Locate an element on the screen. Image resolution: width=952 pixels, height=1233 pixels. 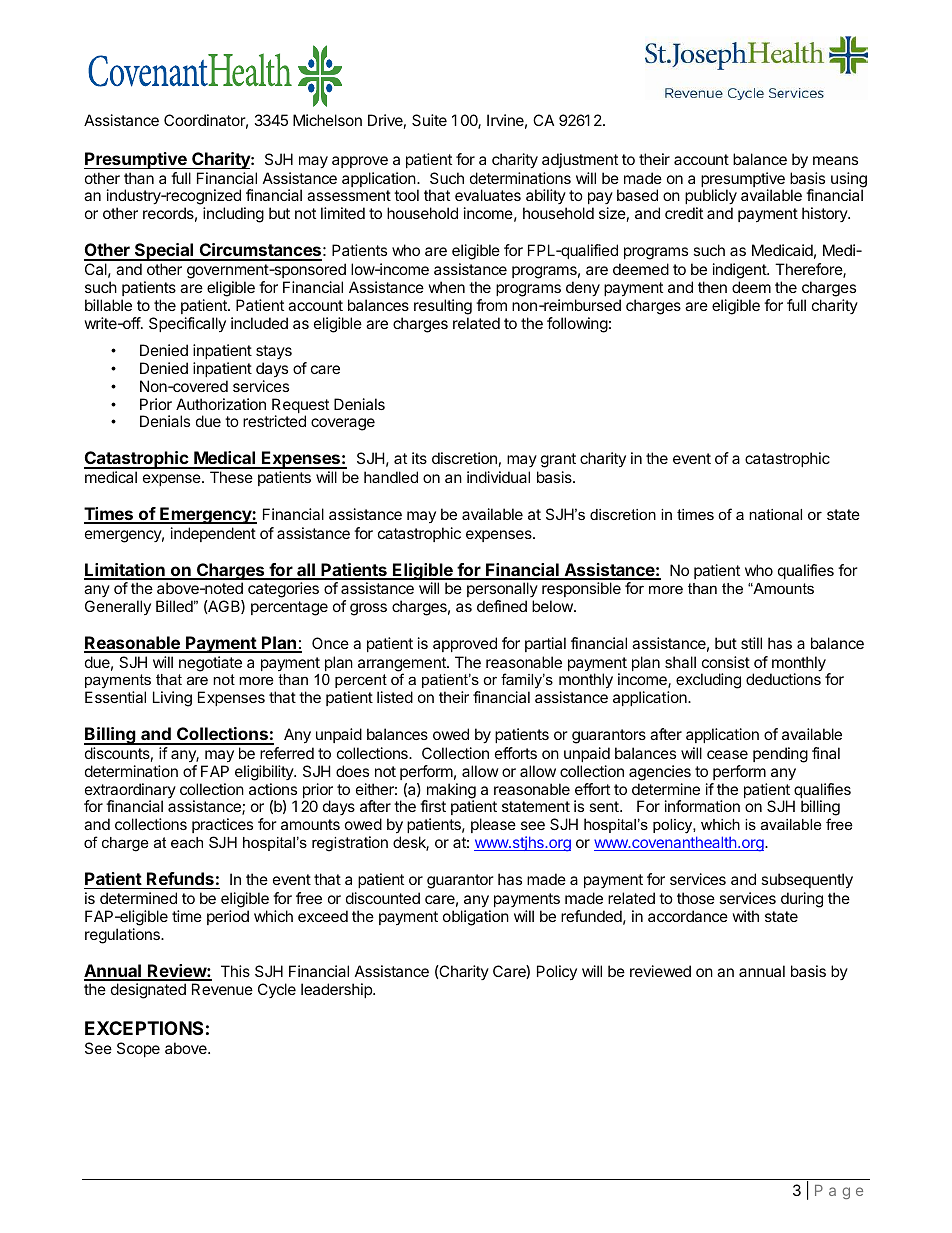
listed is located at coordinates (395, 697).
